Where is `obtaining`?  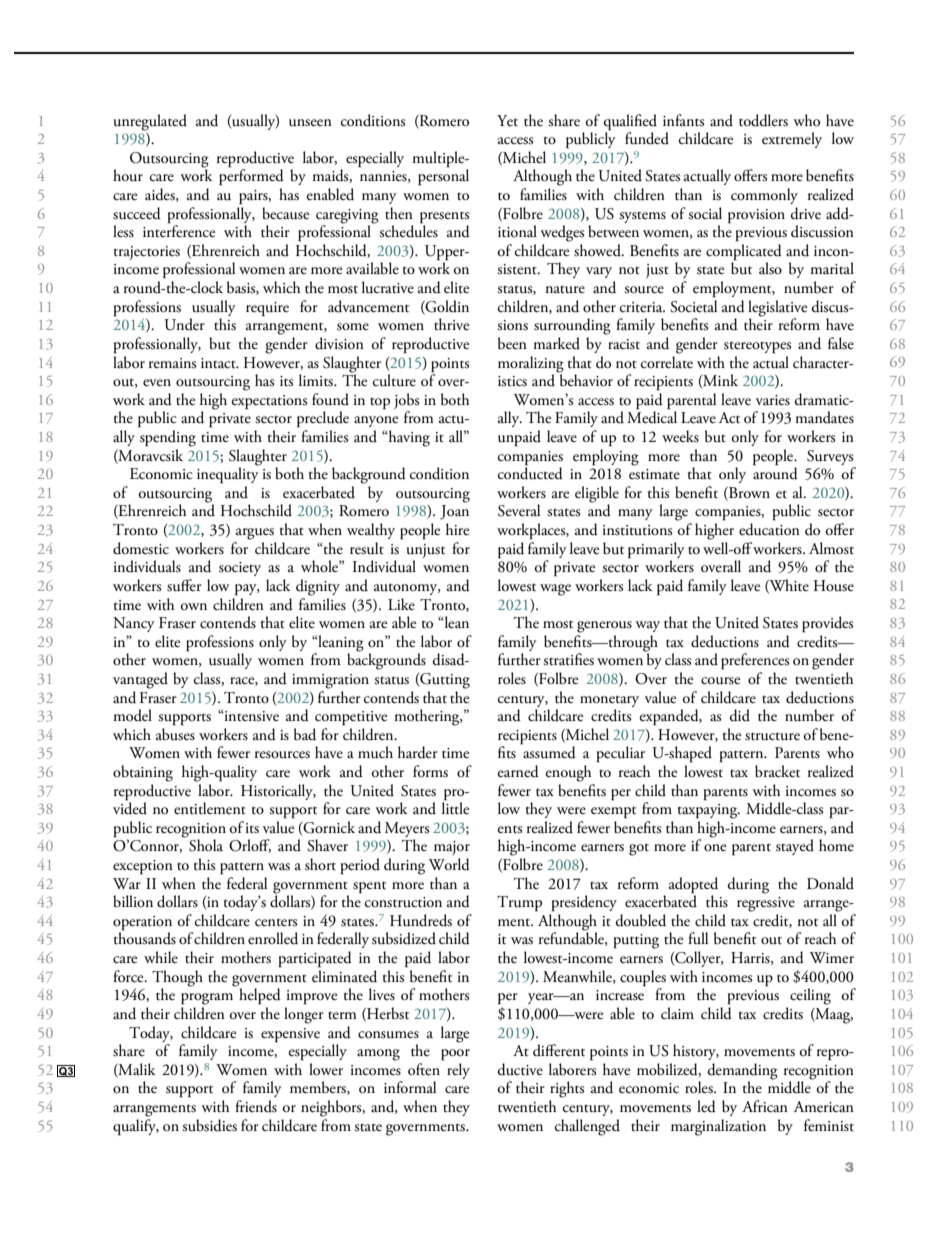
obtaining is located at coordinates (143, 773).
